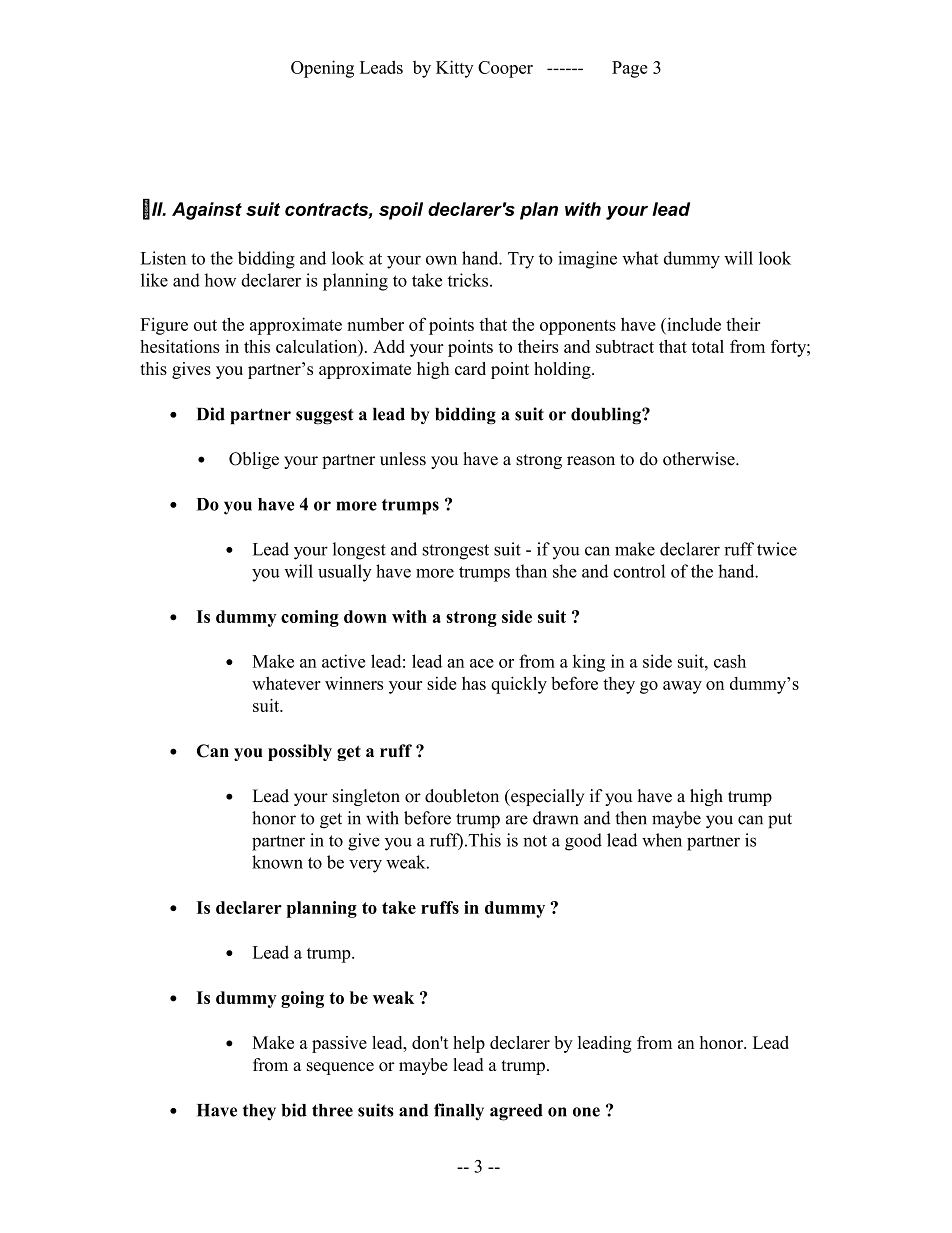  What do you see at coordinates (630, 69) in the page?
I see `Page` at bounding box center [630, 69].
